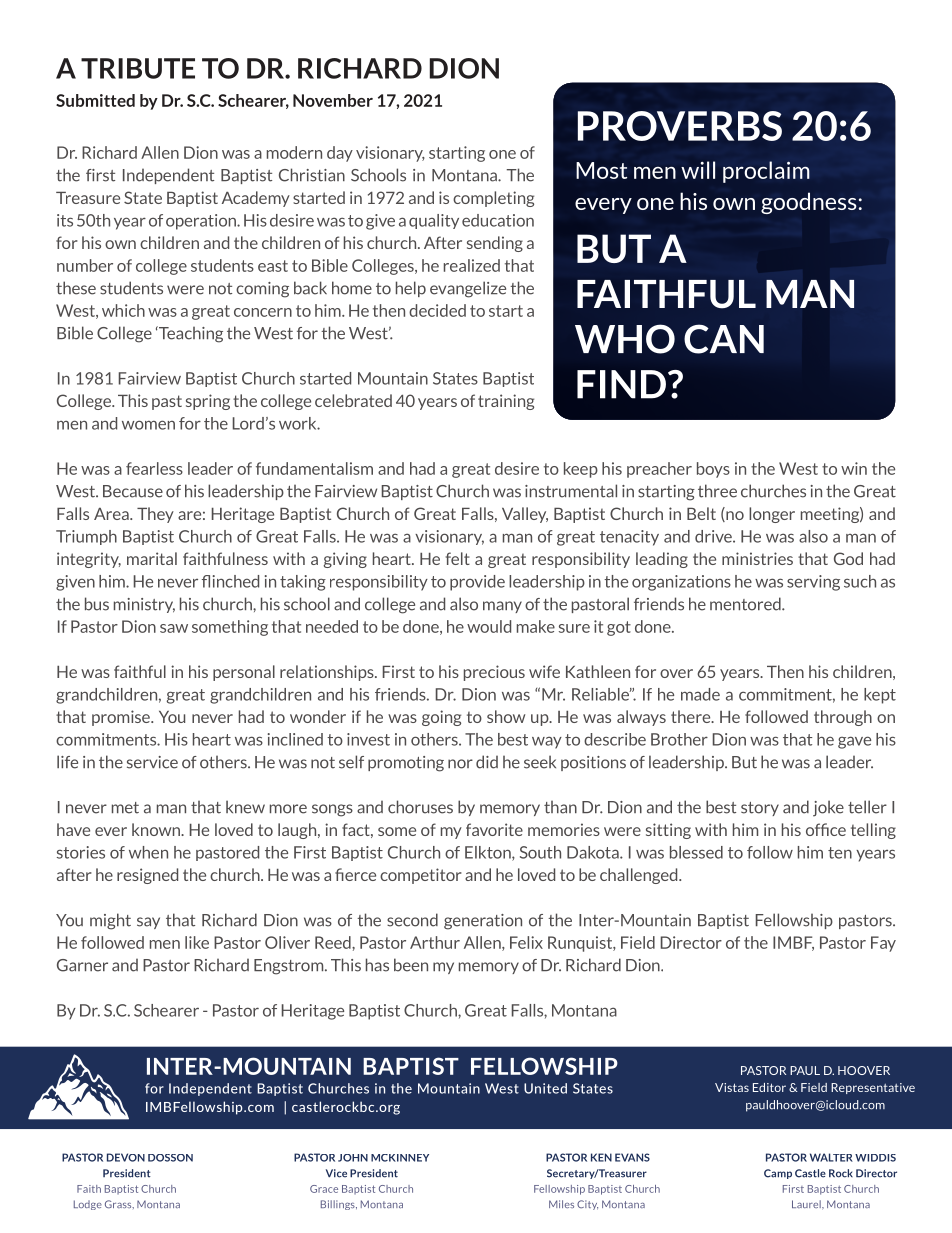 The width and height of the document is (952, 1233). What do you see at coordinates (498, 220) in the document?
I see `education` at bounding box center [498, 220].
